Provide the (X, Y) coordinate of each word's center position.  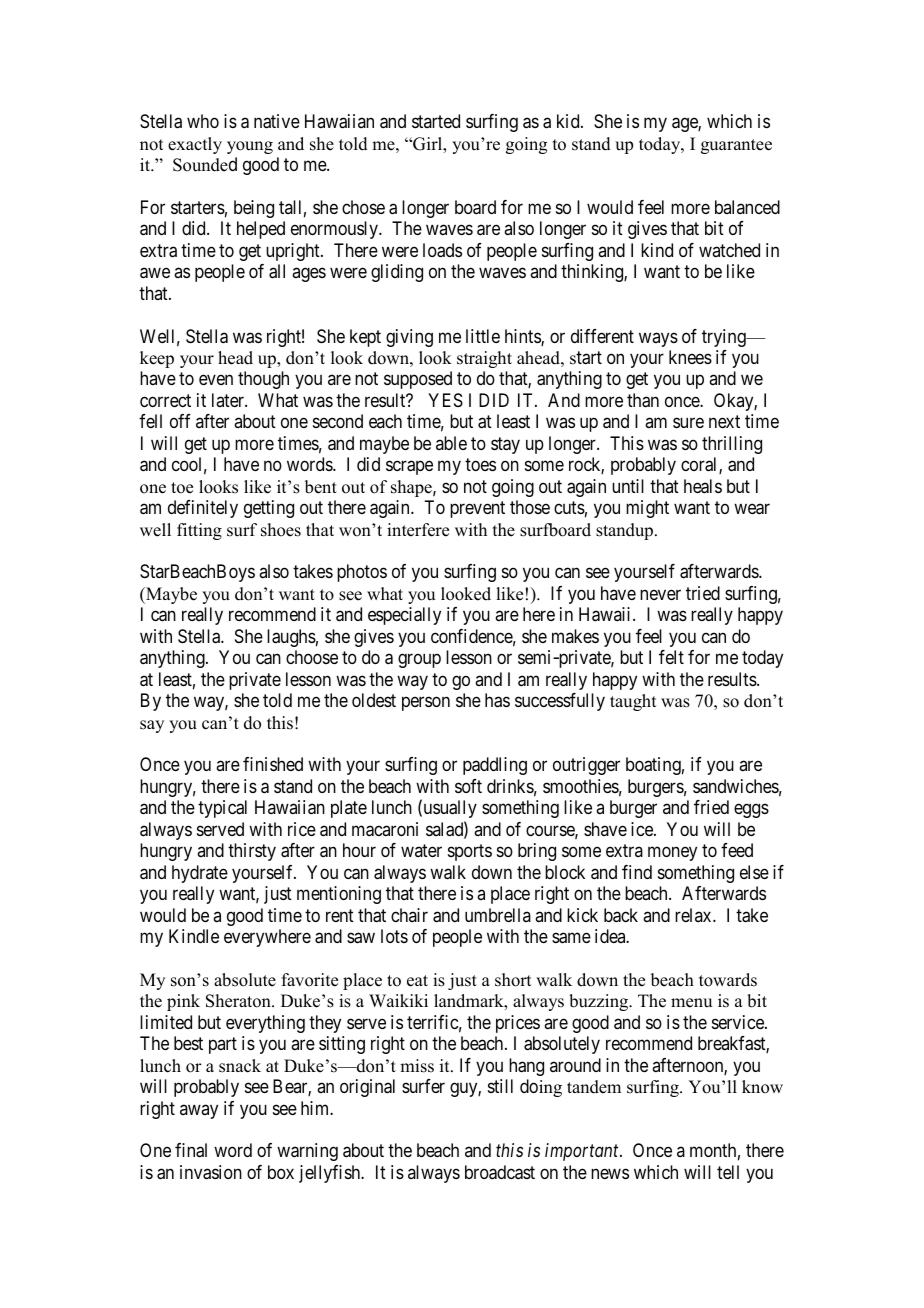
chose (363, 207)
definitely (203, 509)
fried (711, 807)
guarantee (736, 146)
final (191, 1150)
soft (468, 786)
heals (703, 486)
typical (222, 809)
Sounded (205, 164)
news (610, 1173)
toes (480, 464)
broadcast (500, 1172)
